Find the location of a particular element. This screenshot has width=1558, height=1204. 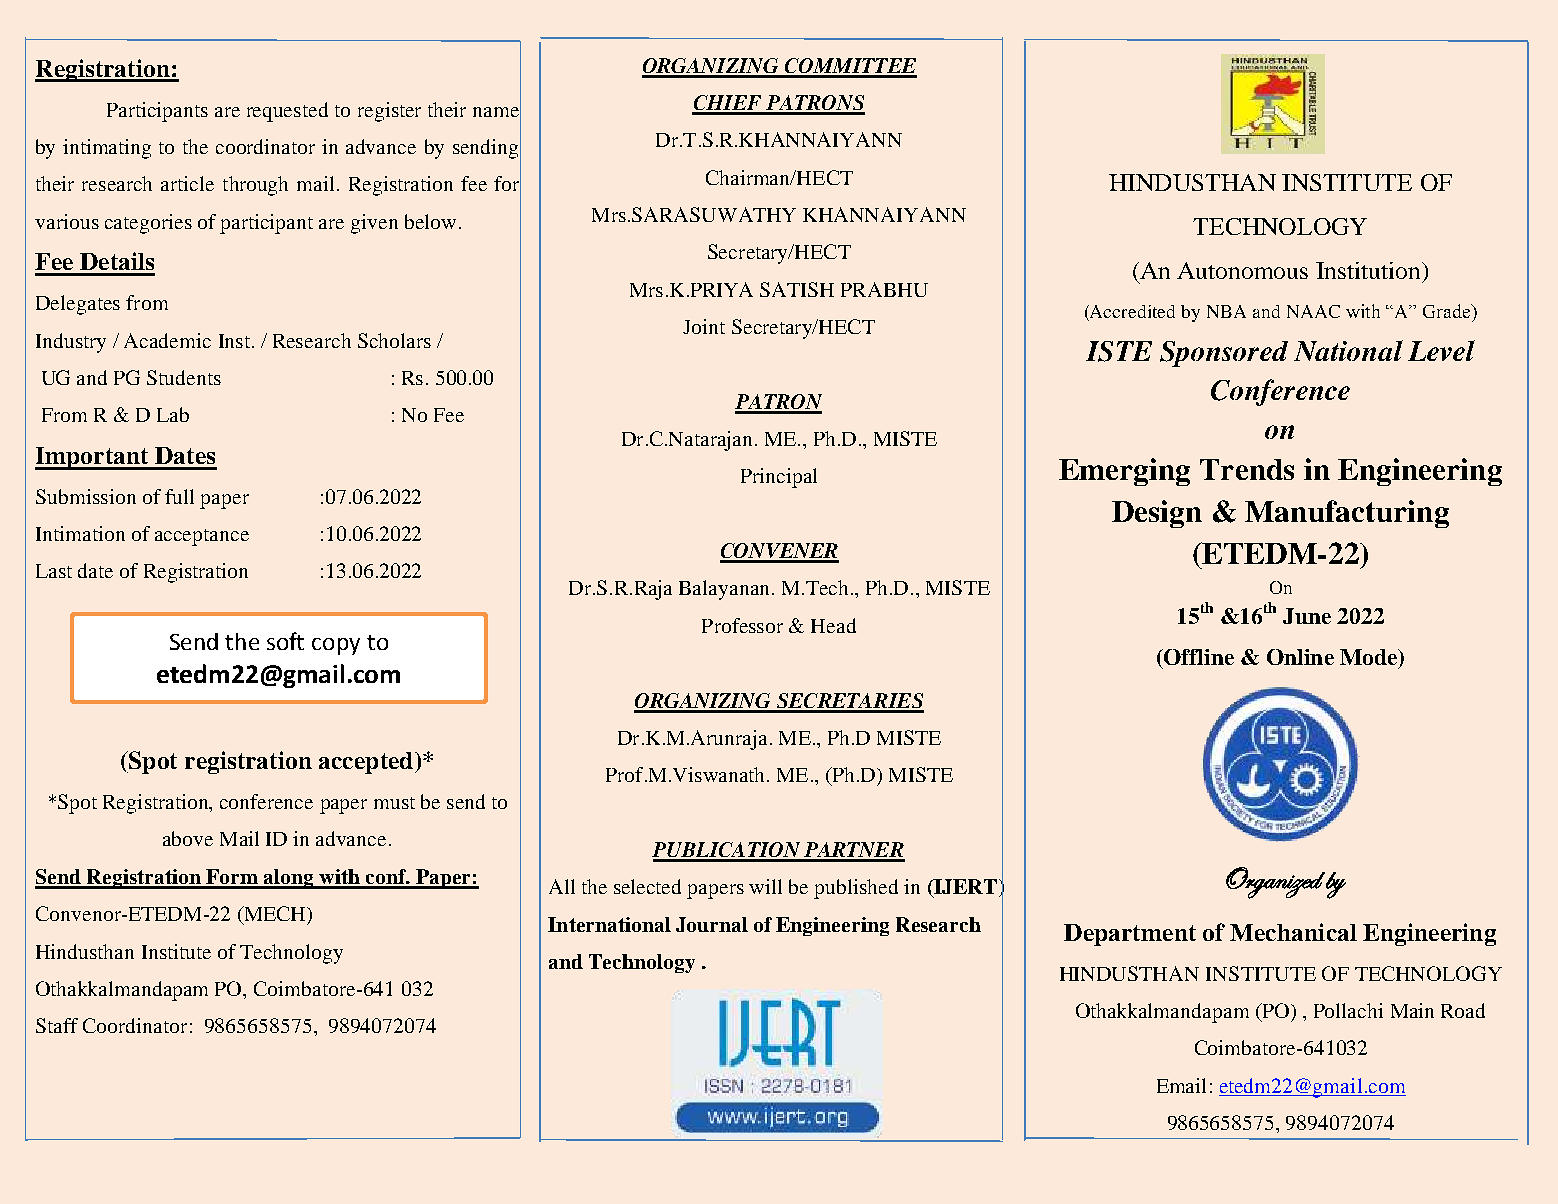

Joint is located at coordinates (704, 326).
